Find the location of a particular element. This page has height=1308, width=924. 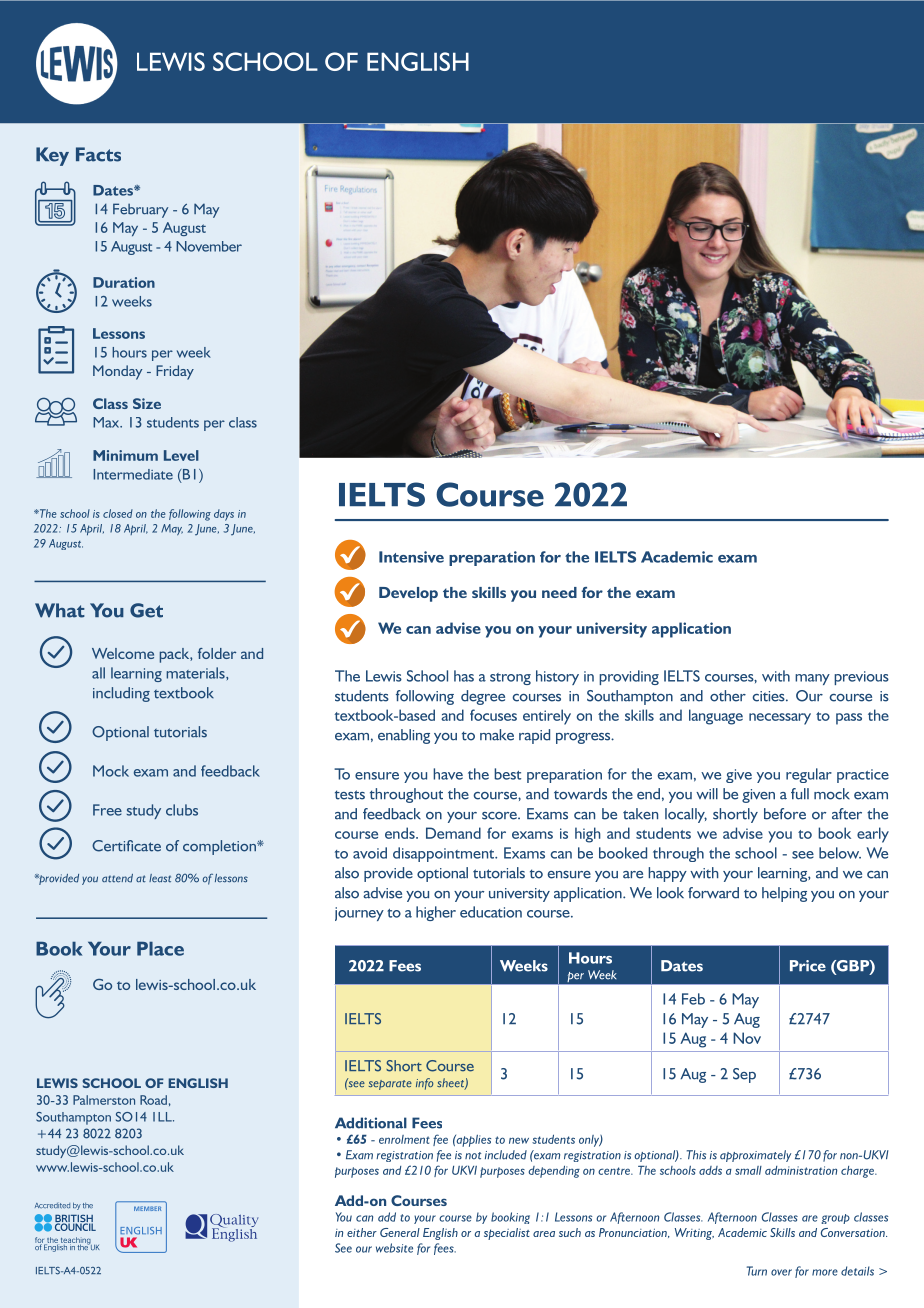

before is located at coordinates (785, 814).
